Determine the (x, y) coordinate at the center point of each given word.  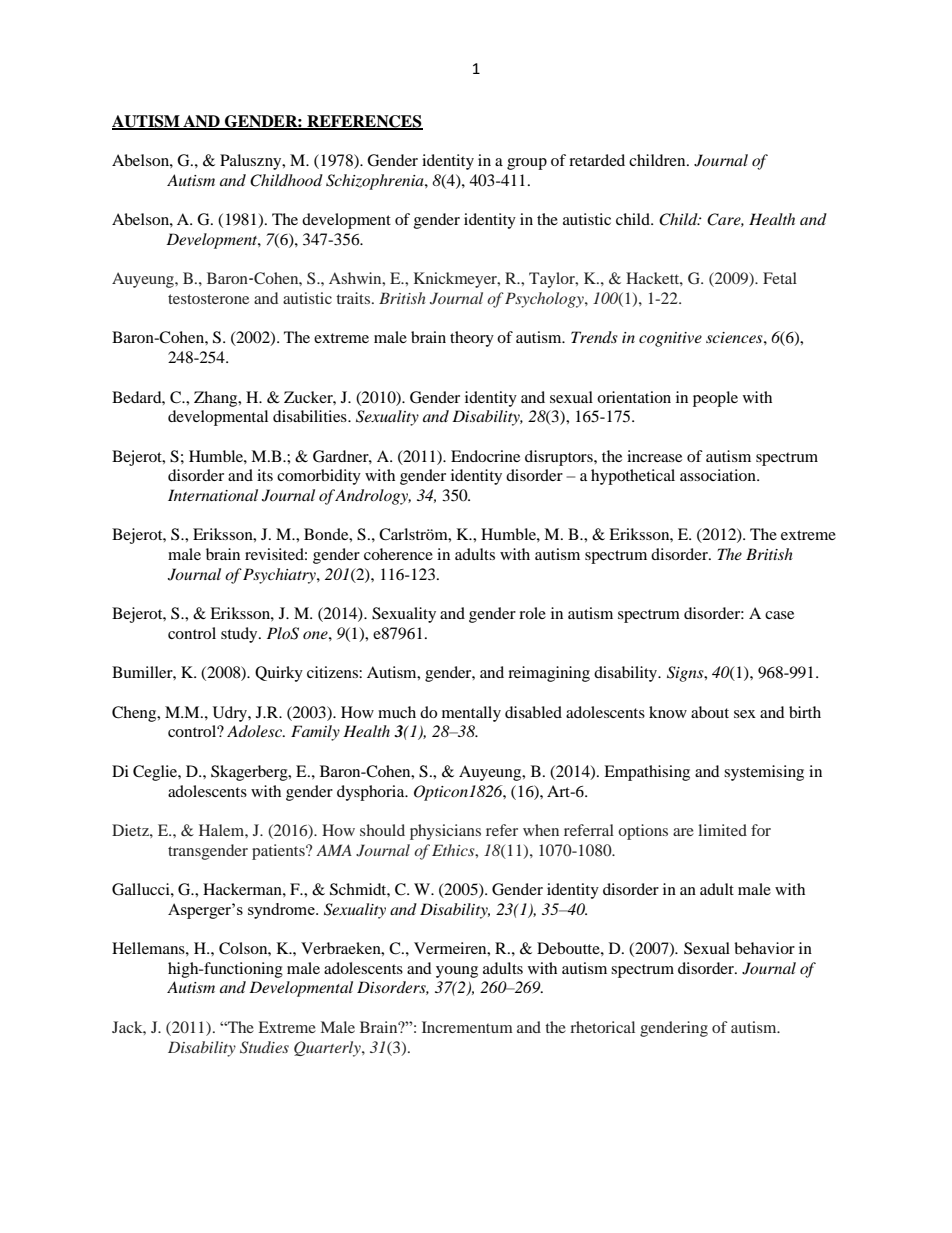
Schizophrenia (376, 182)
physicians (445, 832)
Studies (264, 1047)
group (527, 164)
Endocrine (485, 456)
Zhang (217, 399)
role (532, 613)
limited (722, 830)
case (779, 615)
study (240, 635)
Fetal (780, 278)
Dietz (131, 830)
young (457, 972)
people (715, 399)
